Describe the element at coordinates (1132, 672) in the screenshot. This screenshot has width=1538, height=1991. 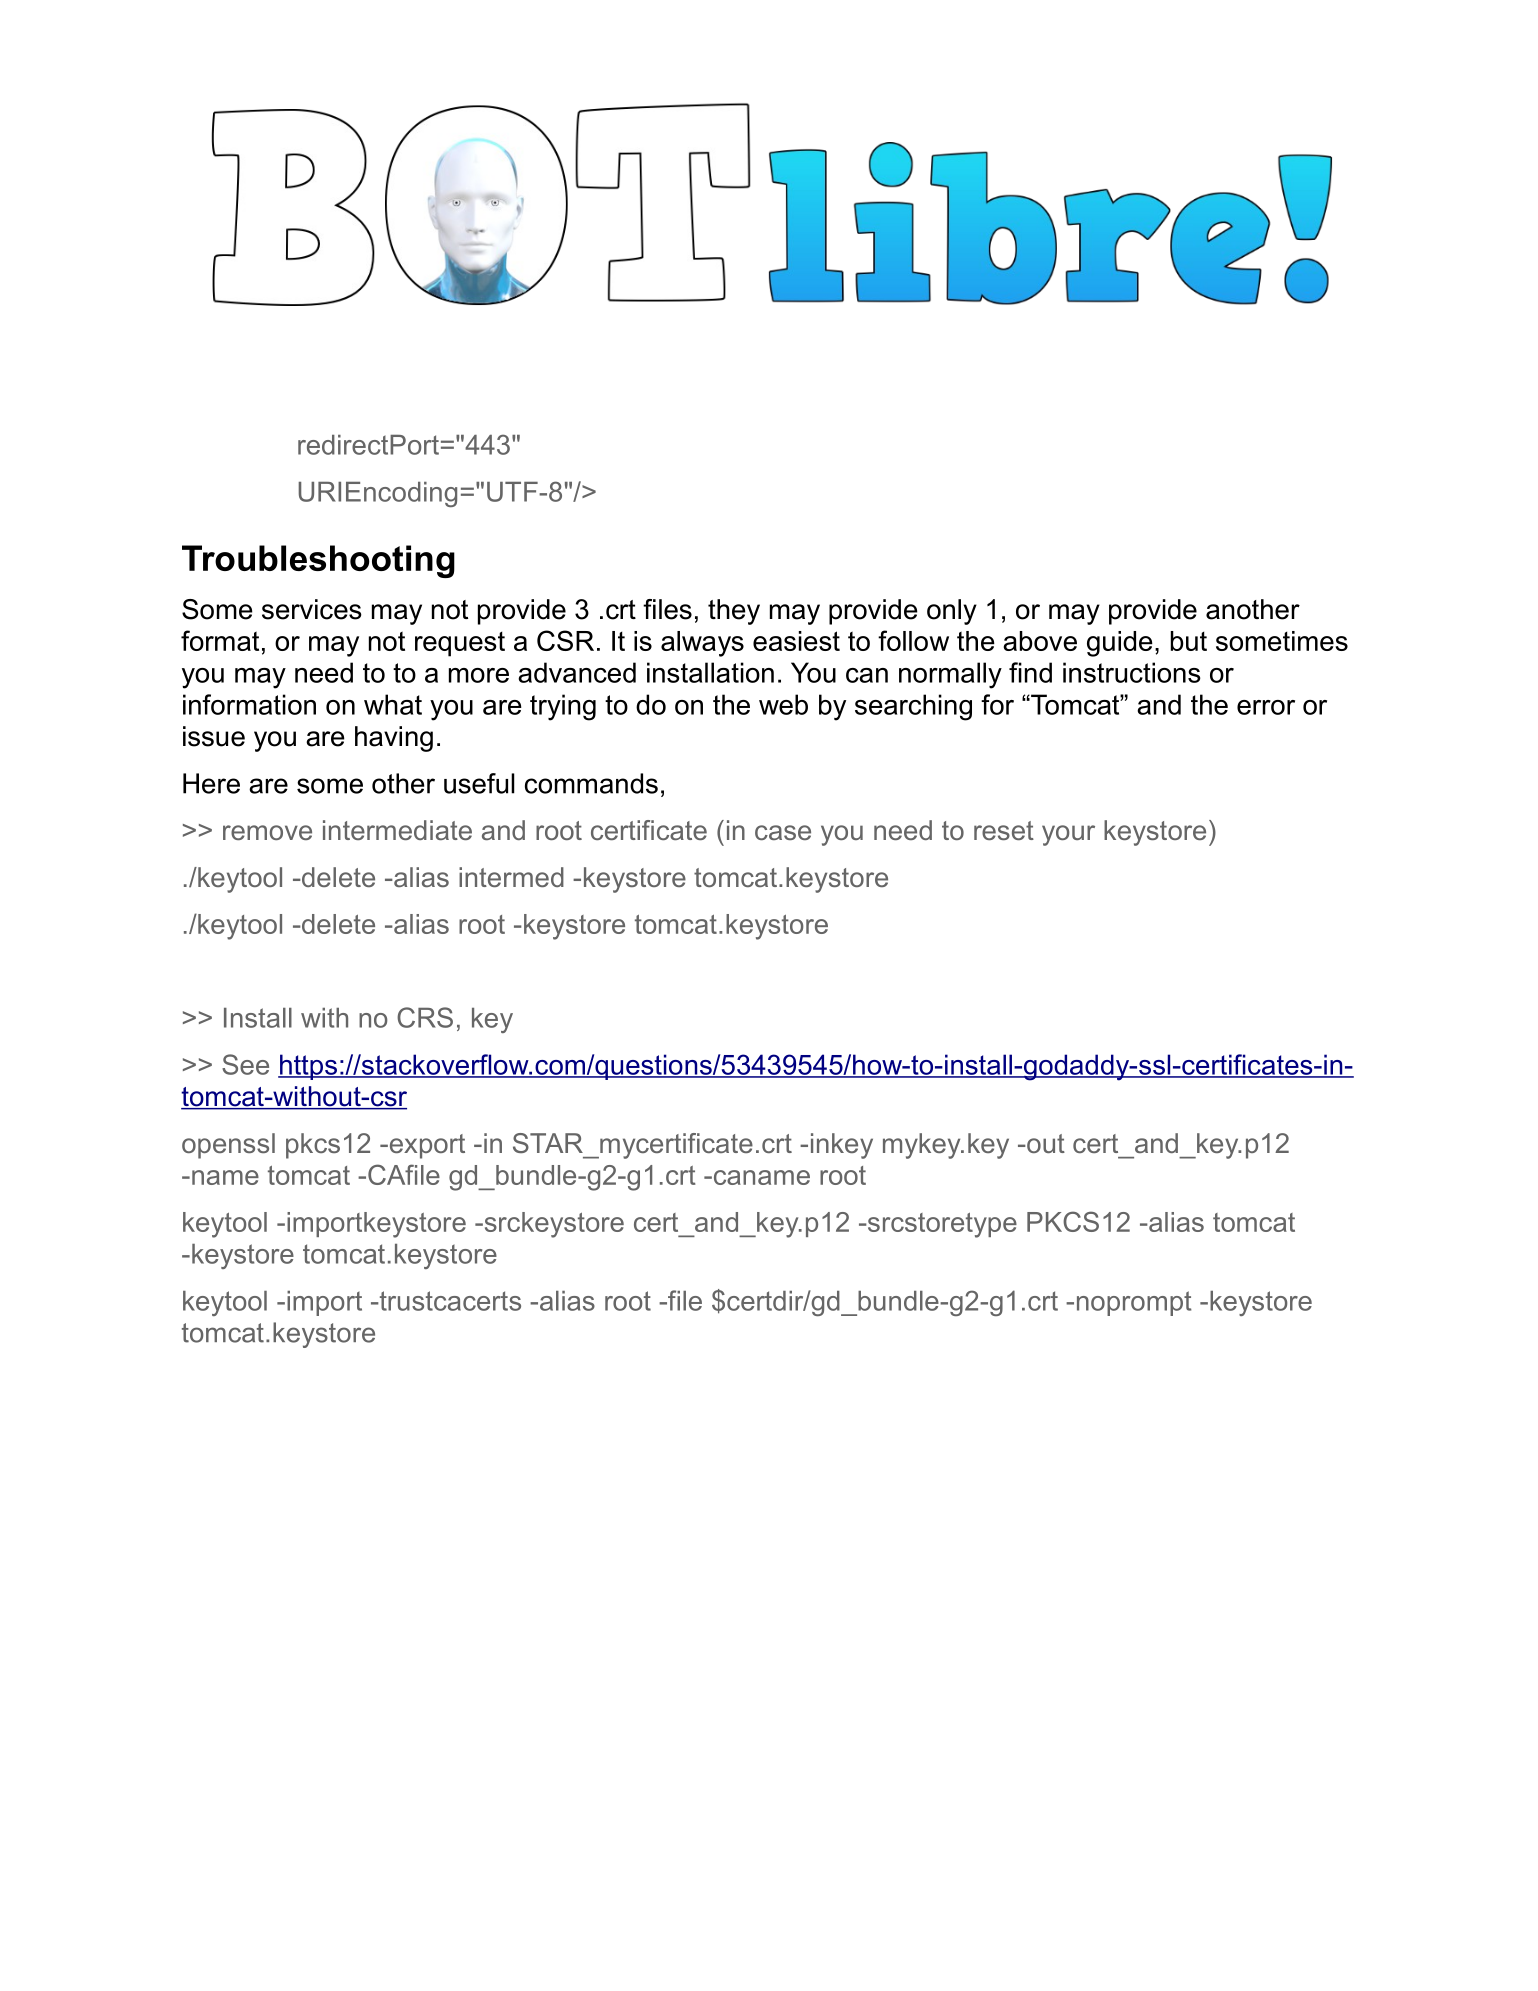
I see `instructions` at that location.
